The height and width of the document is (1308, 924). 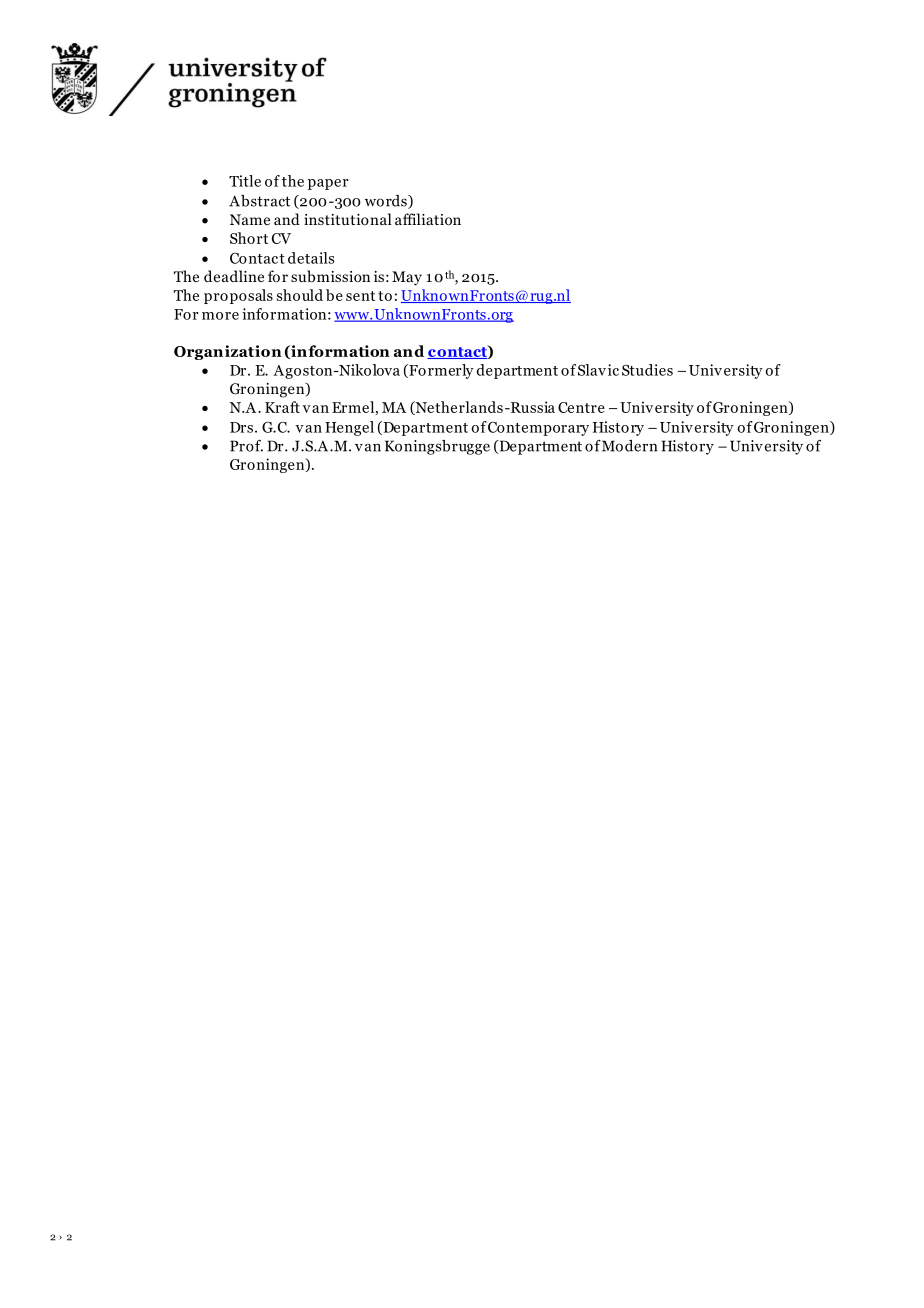 What do you see at coordinates (349, 428) in the document?
I see `Hengel` at bounding box center [349, 428].
